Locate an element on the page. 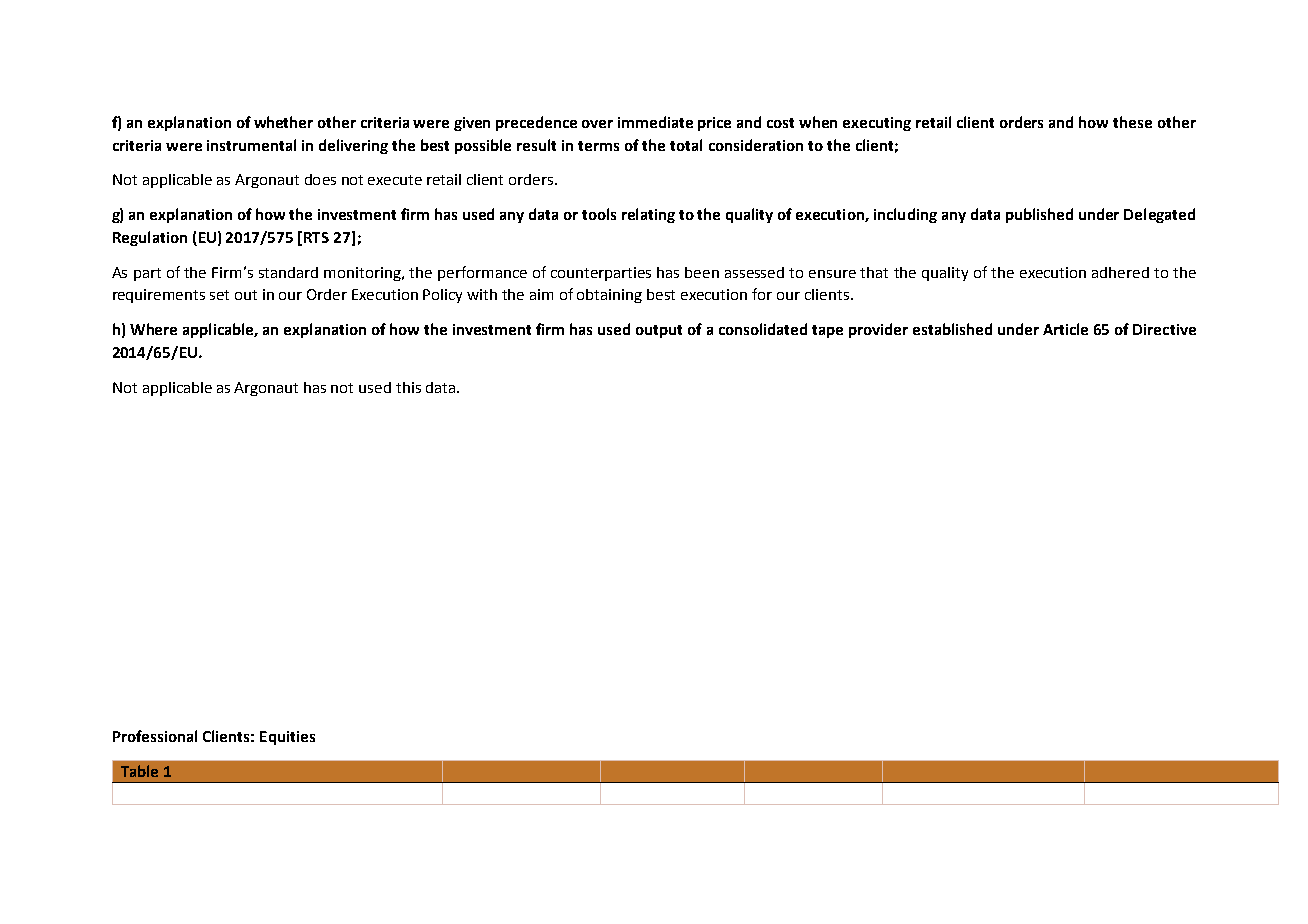 This page has width=1308, height=924. instrumental is located at coordinates (251, 145).
